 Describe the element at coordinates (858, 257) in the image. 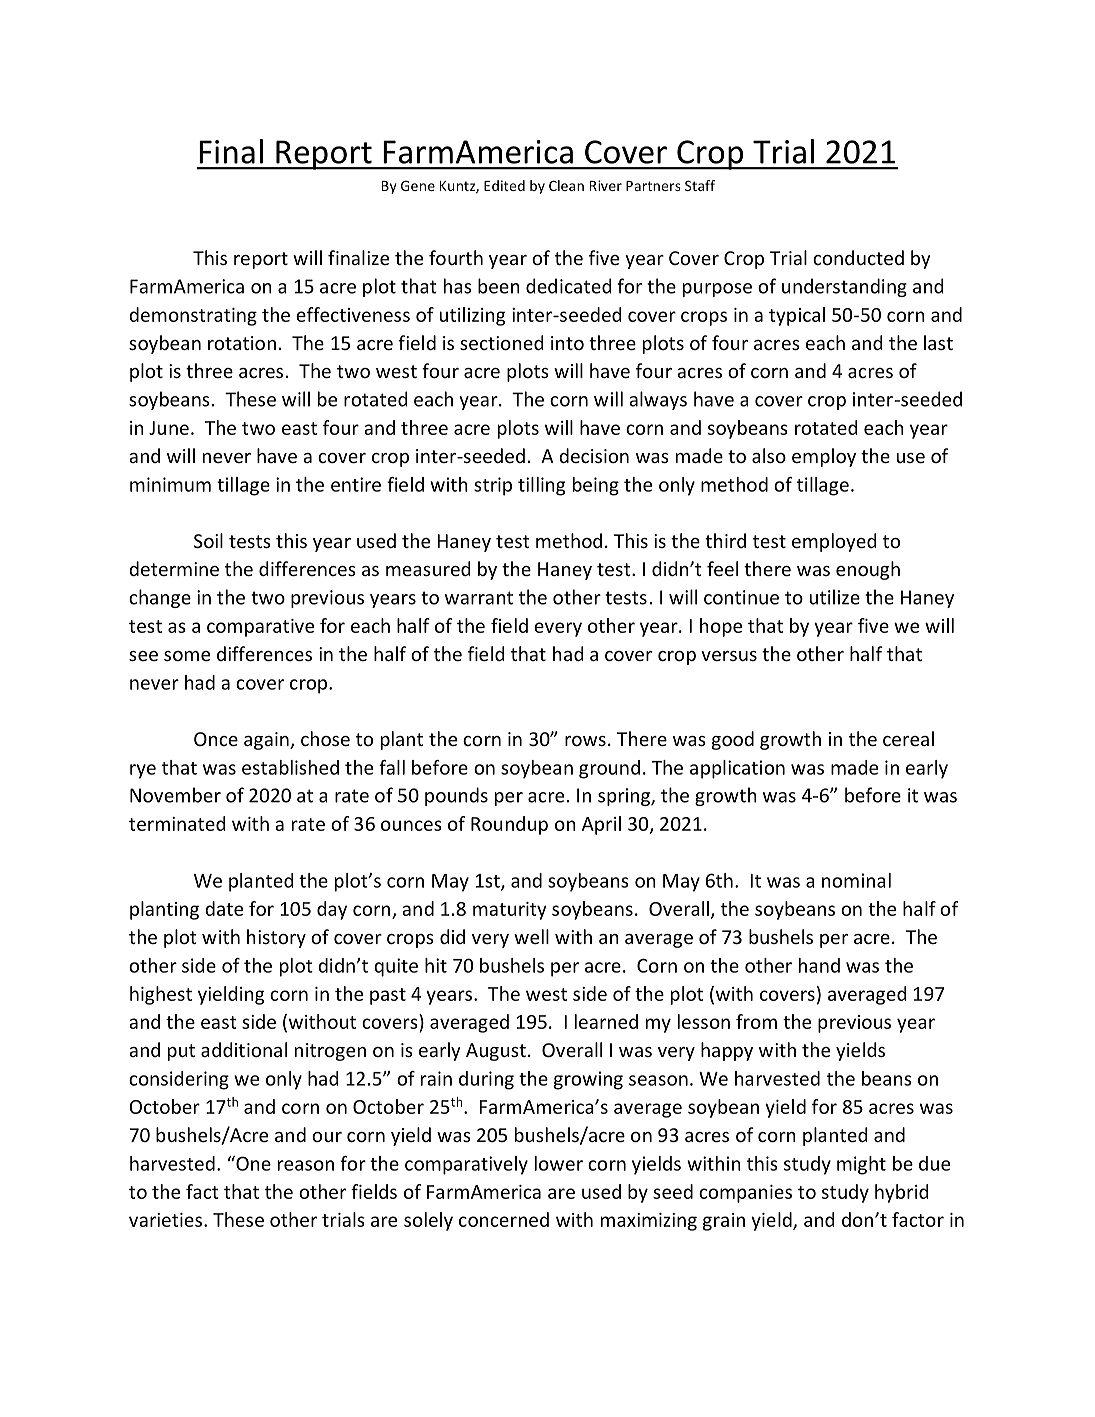

I see `conducted` at that location.
